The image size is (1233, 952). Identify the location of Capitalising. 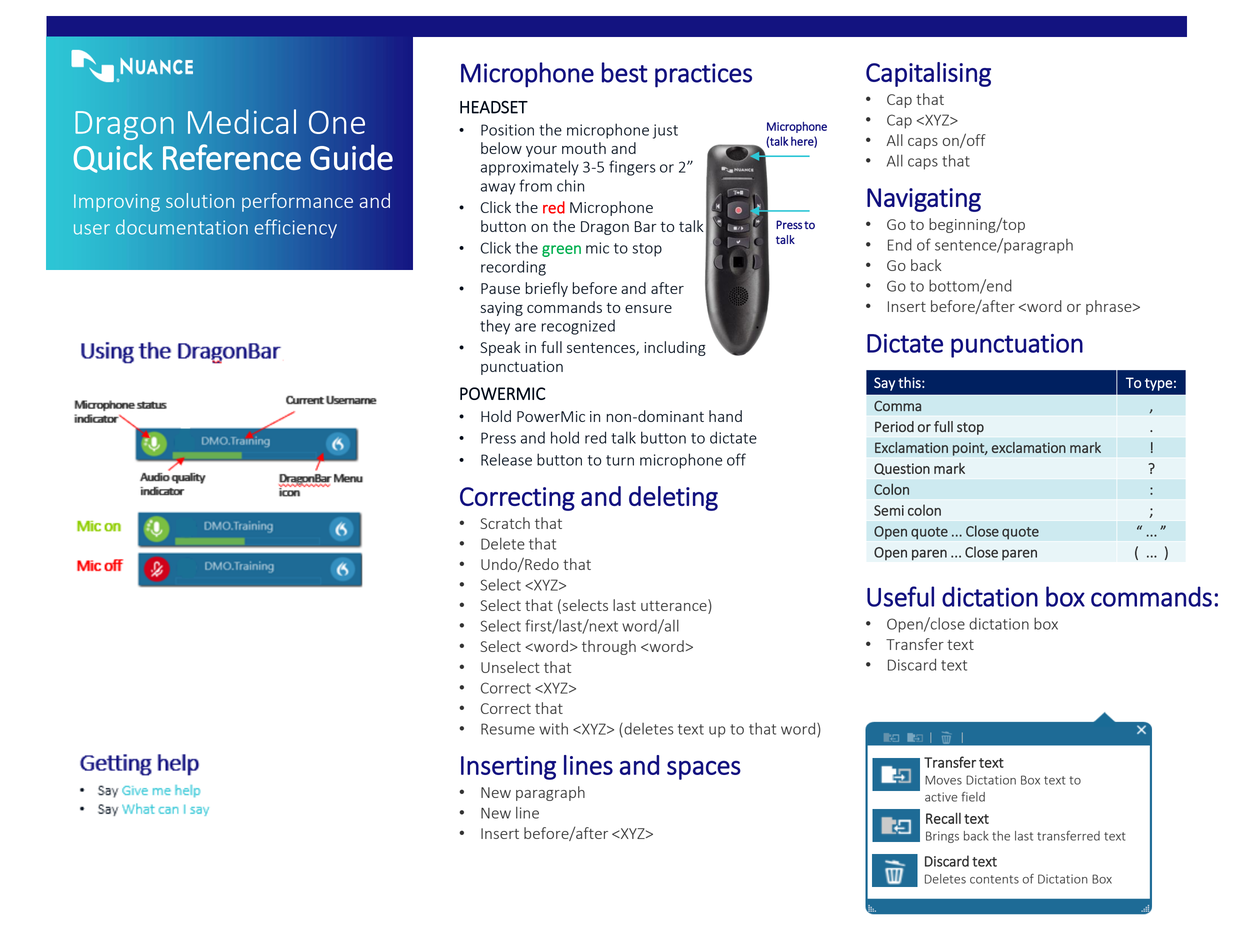
(928, 74).
